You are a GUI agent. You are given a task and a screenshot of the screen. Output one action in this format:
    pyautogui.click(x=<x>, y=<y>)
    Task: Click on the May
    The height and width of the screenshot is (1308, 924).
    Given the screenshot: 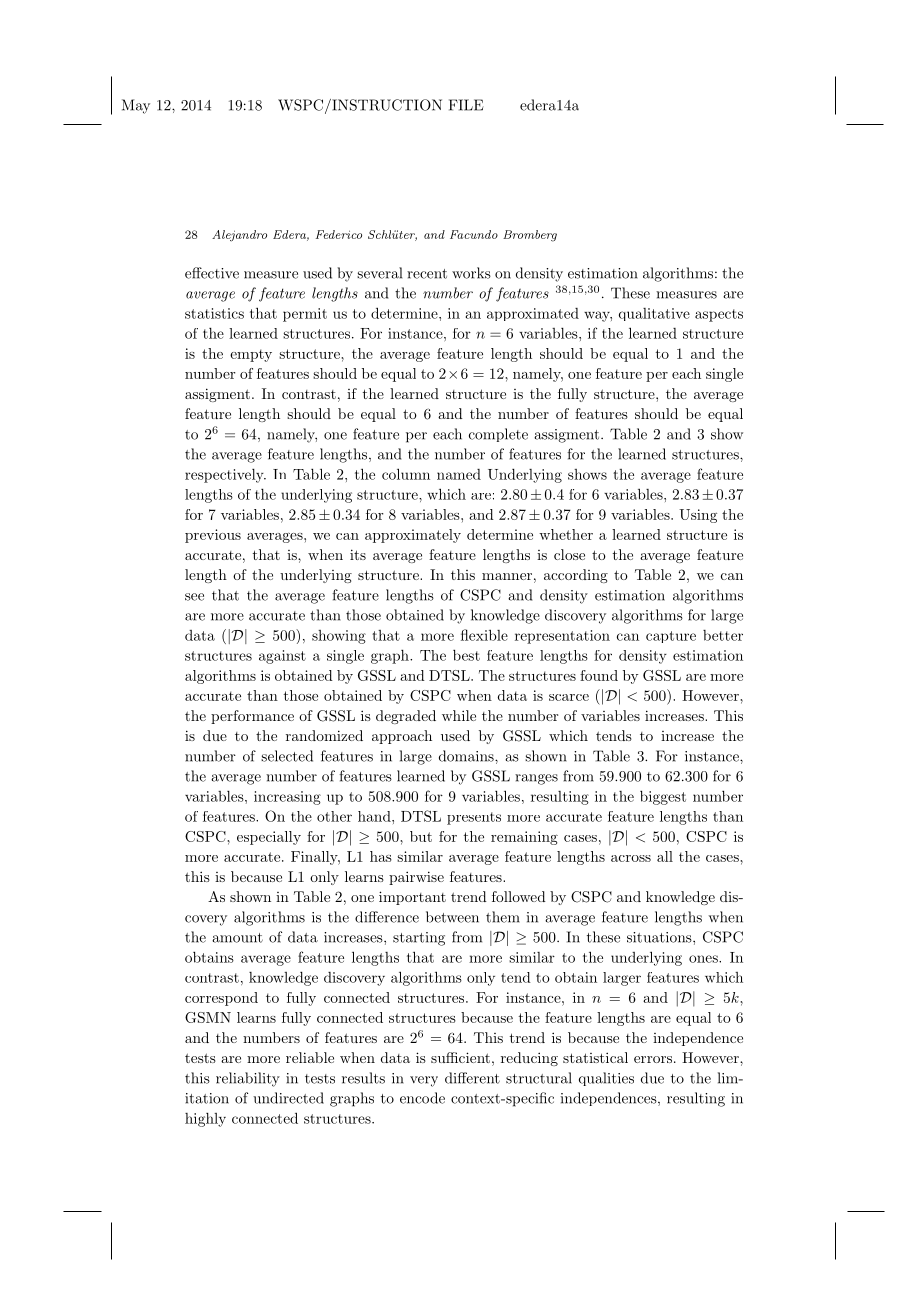 What is the action you would take?
    pyautogui.click(x=136, y=106)
